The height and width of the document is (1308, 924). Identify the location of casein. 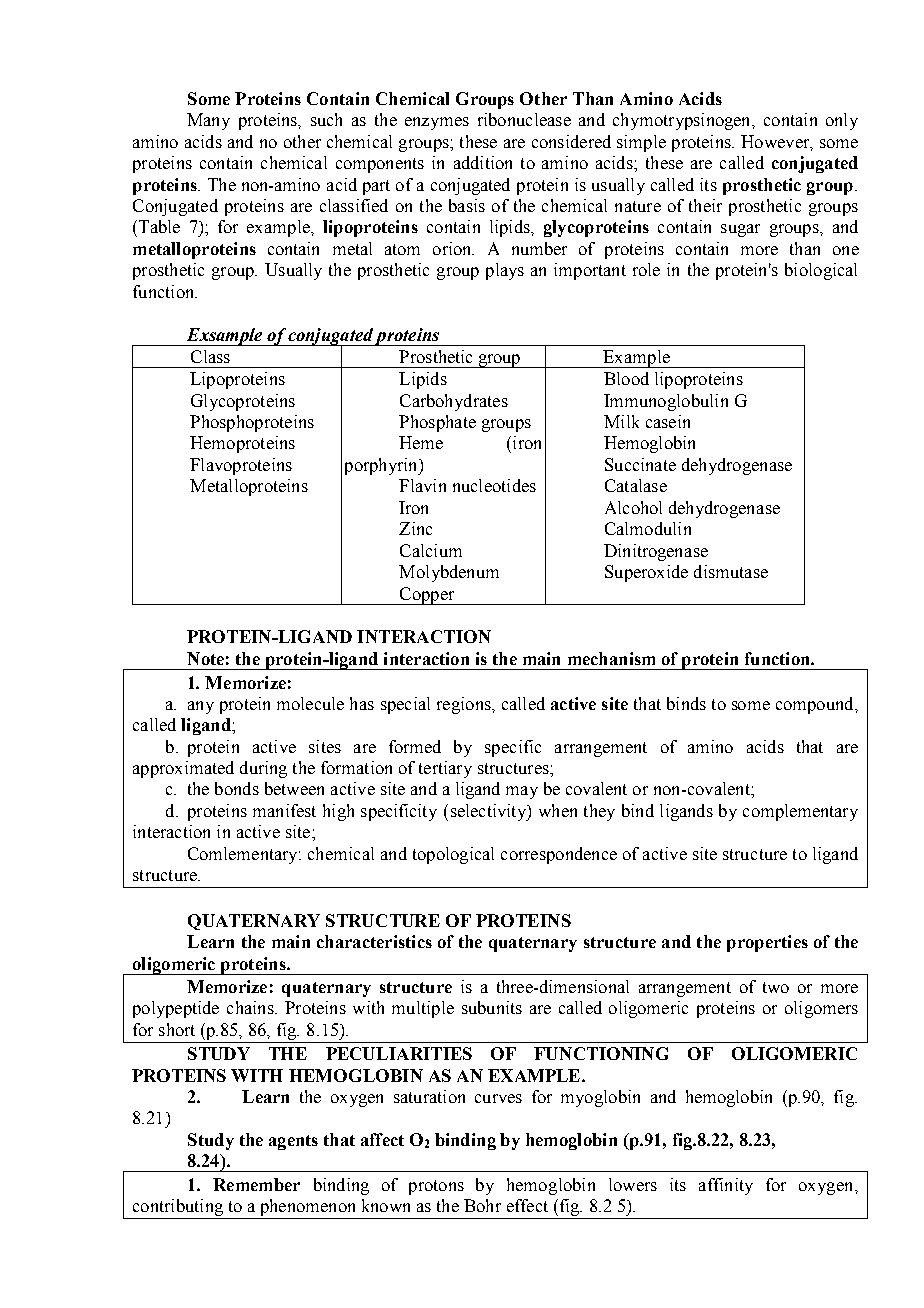
(668, 421).
